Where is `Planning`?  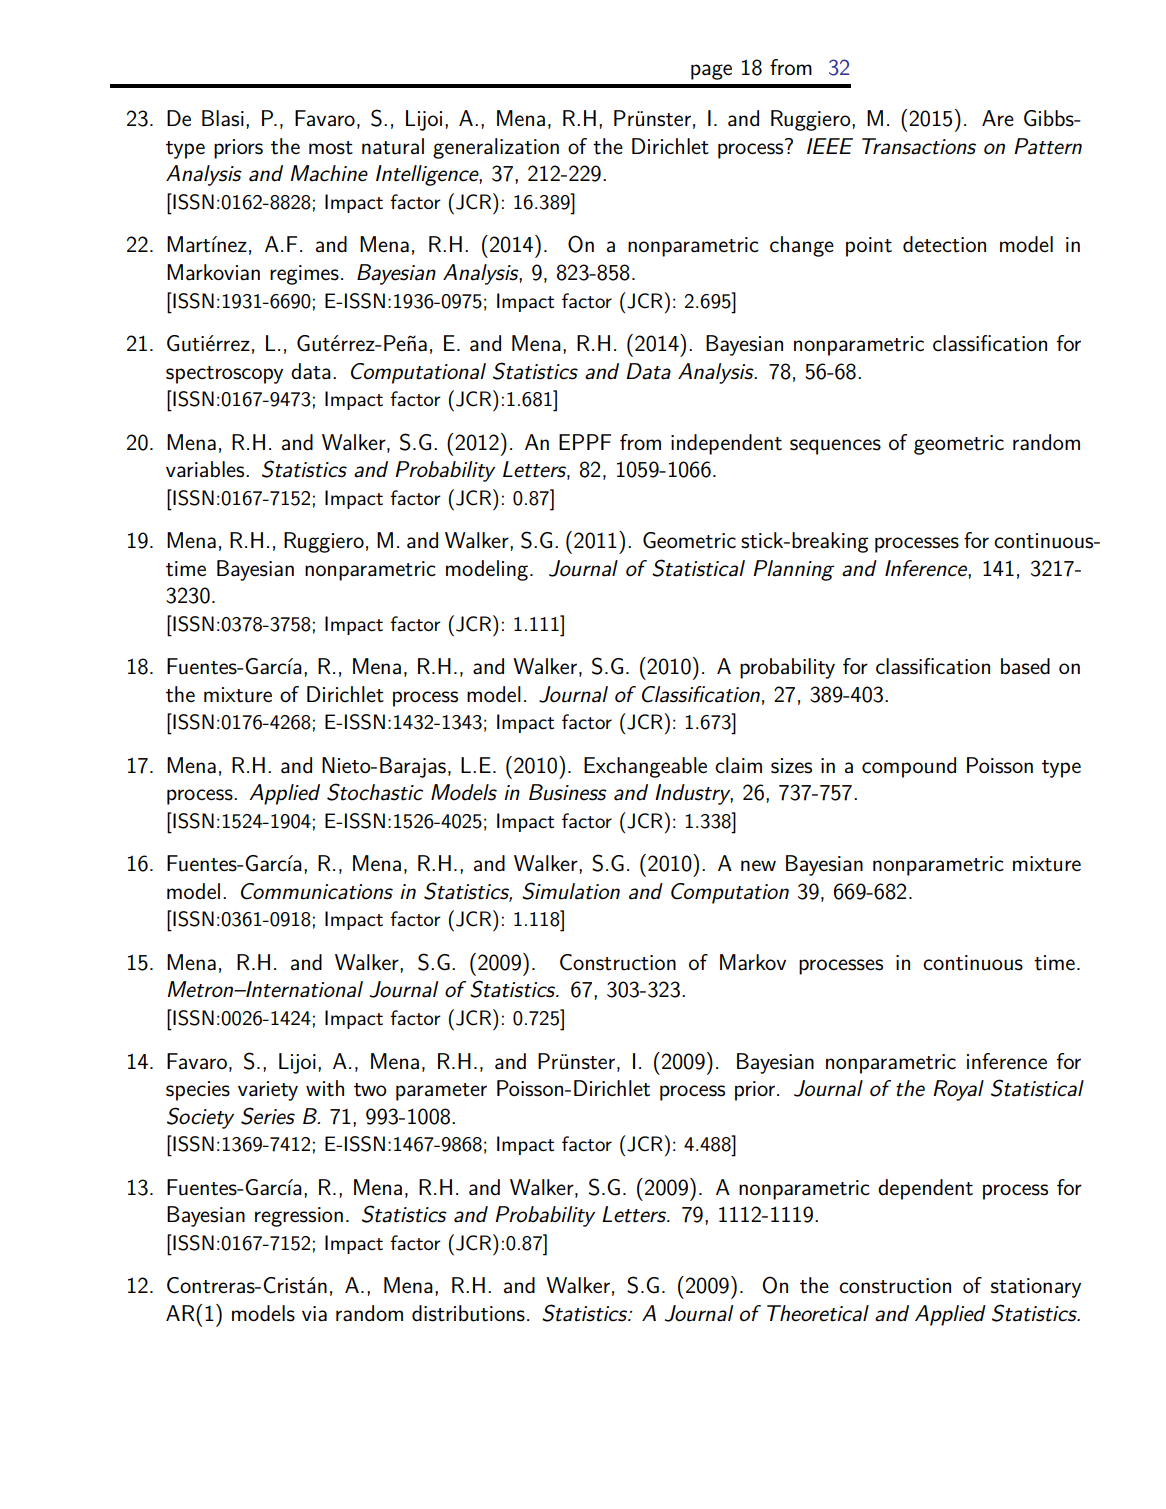
Planning is located at coordinates (793, 570).
